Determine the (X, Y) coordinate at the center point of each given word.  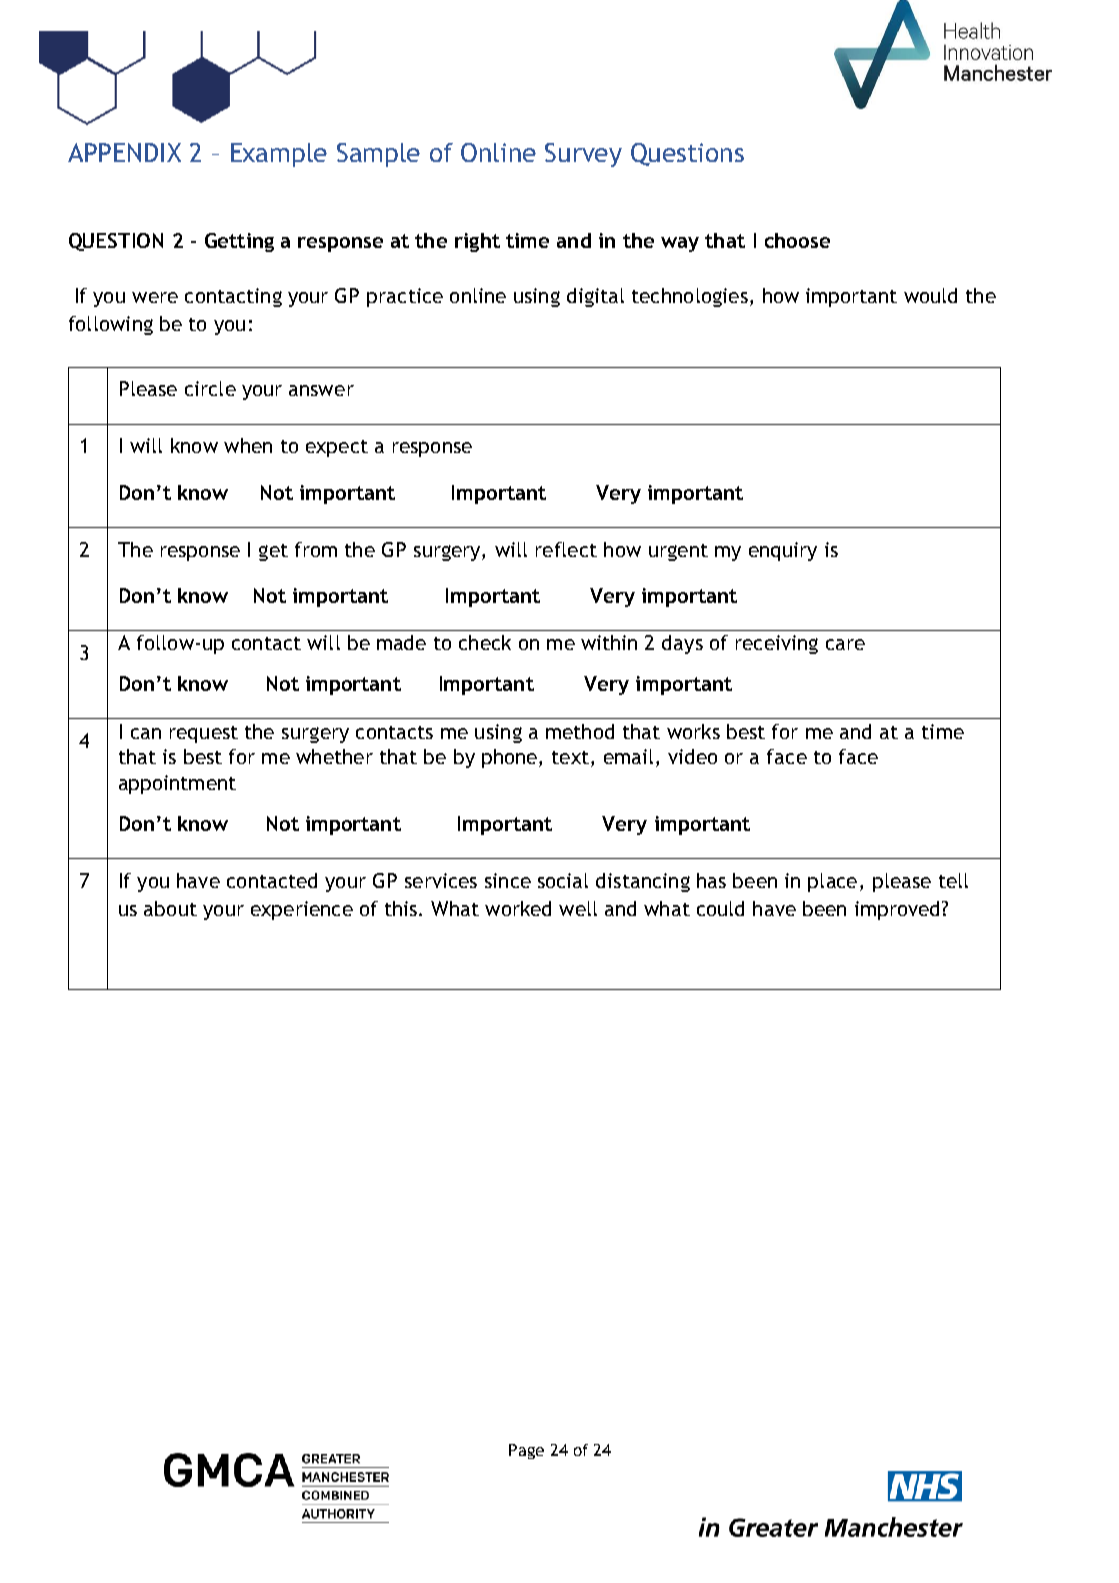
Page (526, 1451)
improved (897, 910)
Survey (583, 155)
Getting (239, 242)
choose (797, 240)
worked (518, 908)
